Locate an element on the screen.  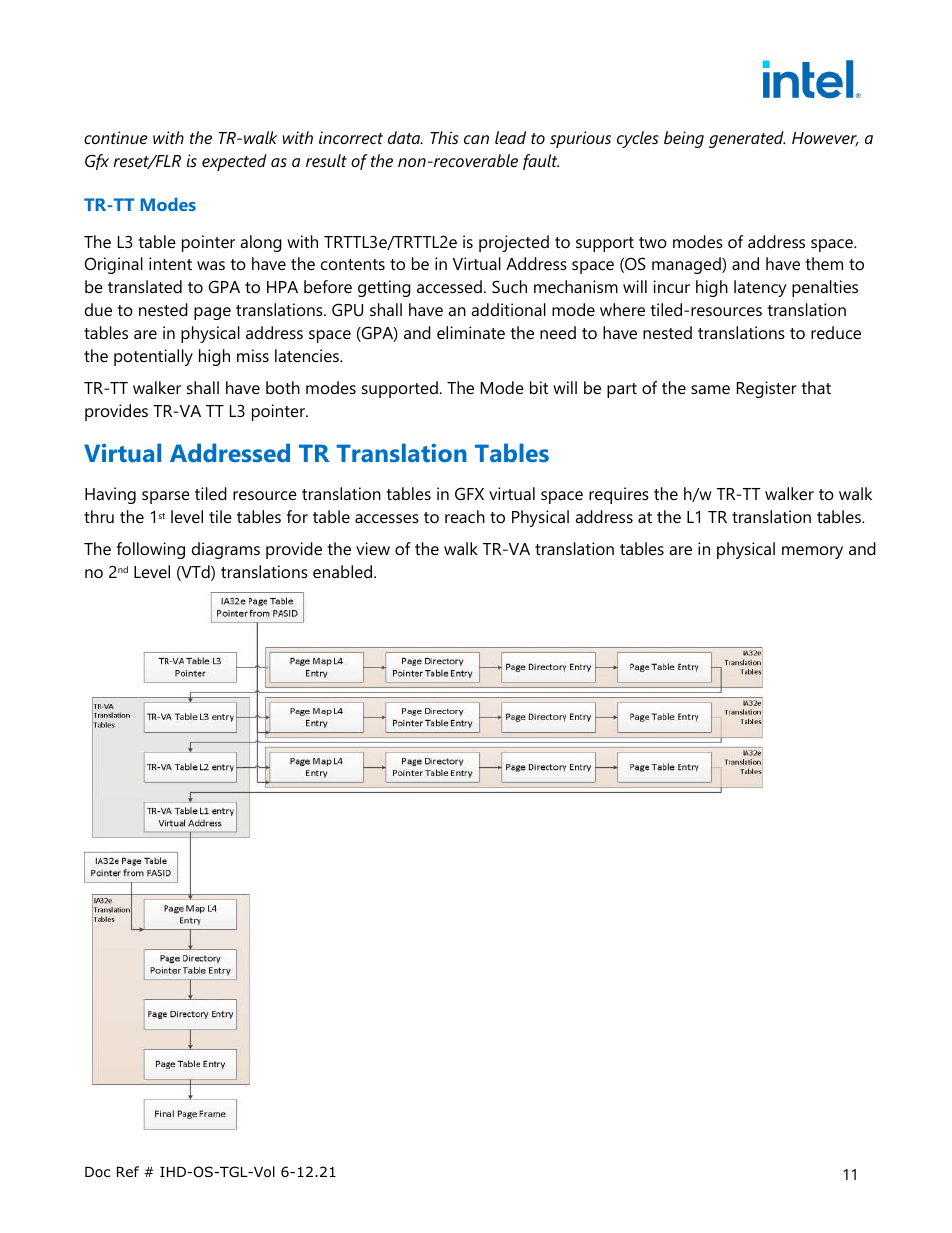
reach is located at coordinates (465, 516).
